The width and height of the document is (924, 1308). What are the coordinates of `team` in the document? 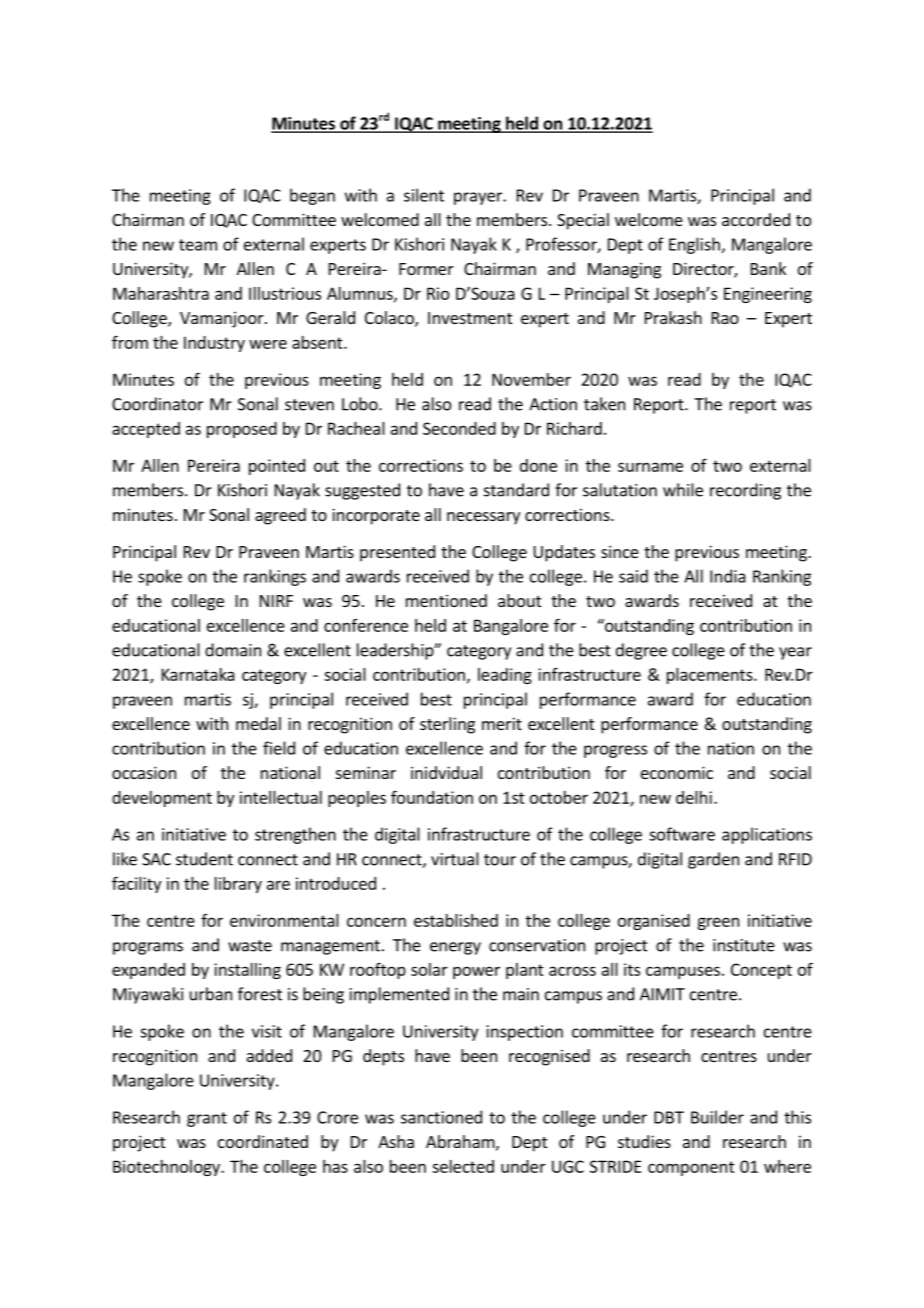 It's located at (198, 245).
